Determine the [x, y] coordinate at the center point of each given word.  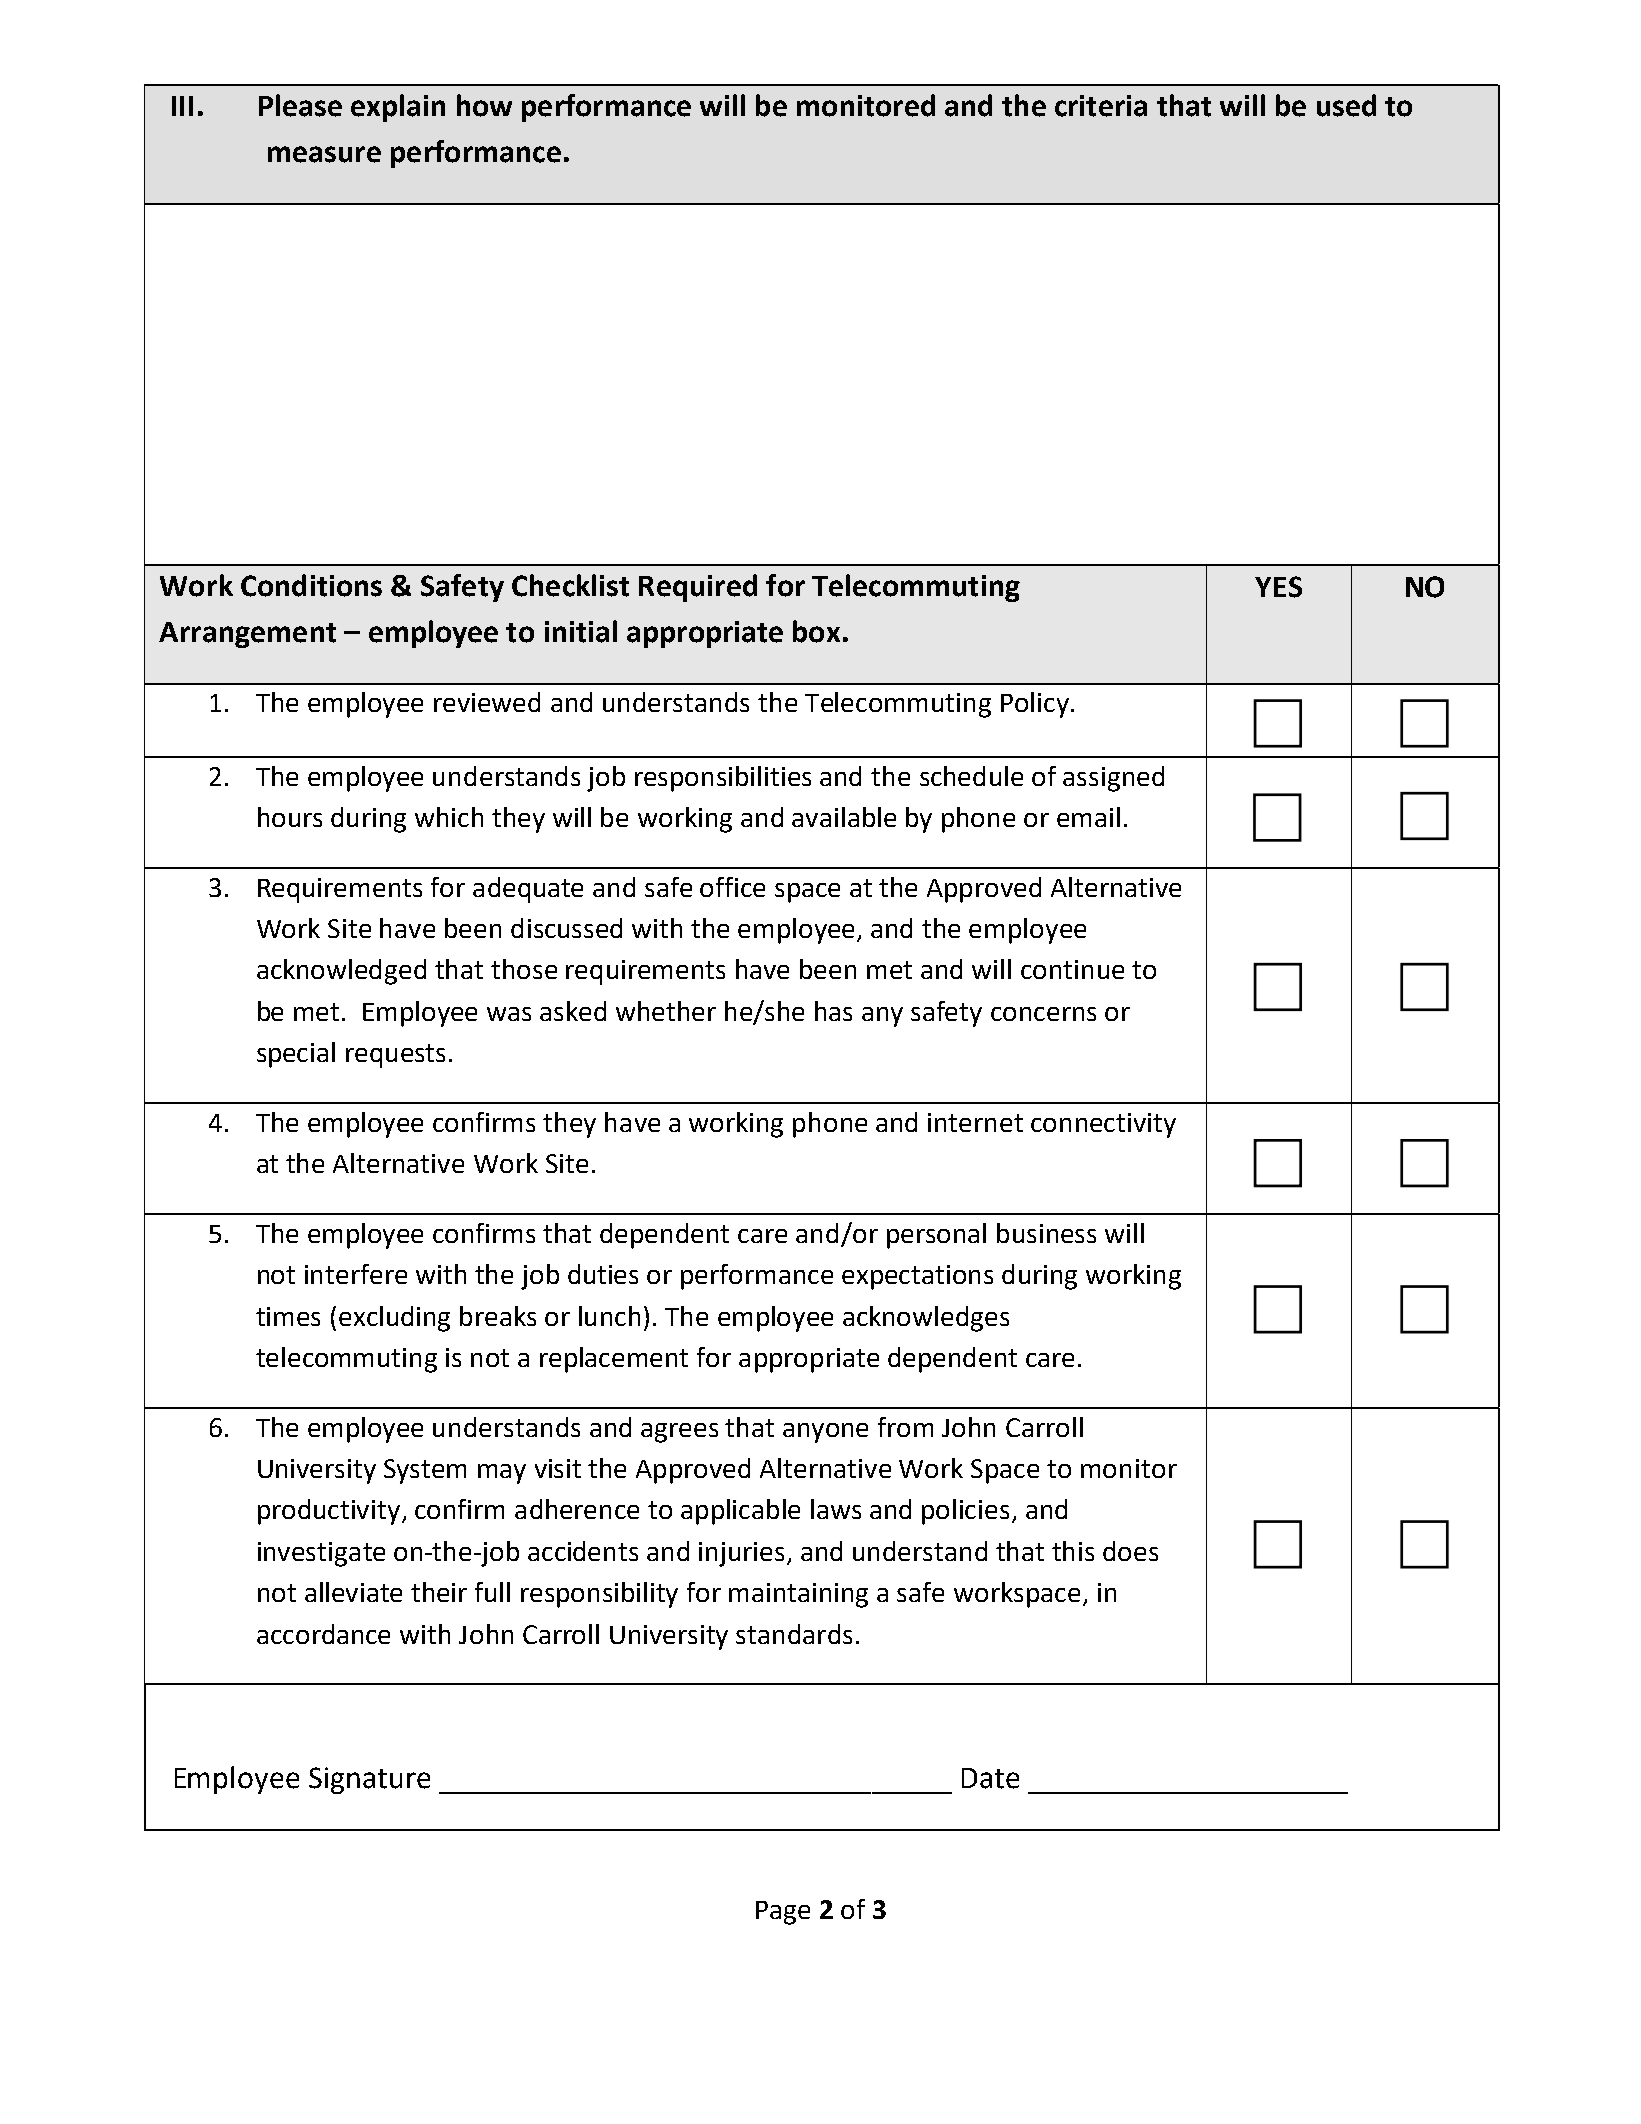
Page [783, 1913]
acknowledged [341, 972]
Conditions [311, 585]
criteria [1101, 106]
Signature [369, 1780]
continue [1072, 969]
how [484, 105]
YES [1278, 587]
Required [698, 588]
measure [324, 154]
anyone [825, 1433]
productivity [330, 1512]
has [833, 1011]
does [1130, 1551]
